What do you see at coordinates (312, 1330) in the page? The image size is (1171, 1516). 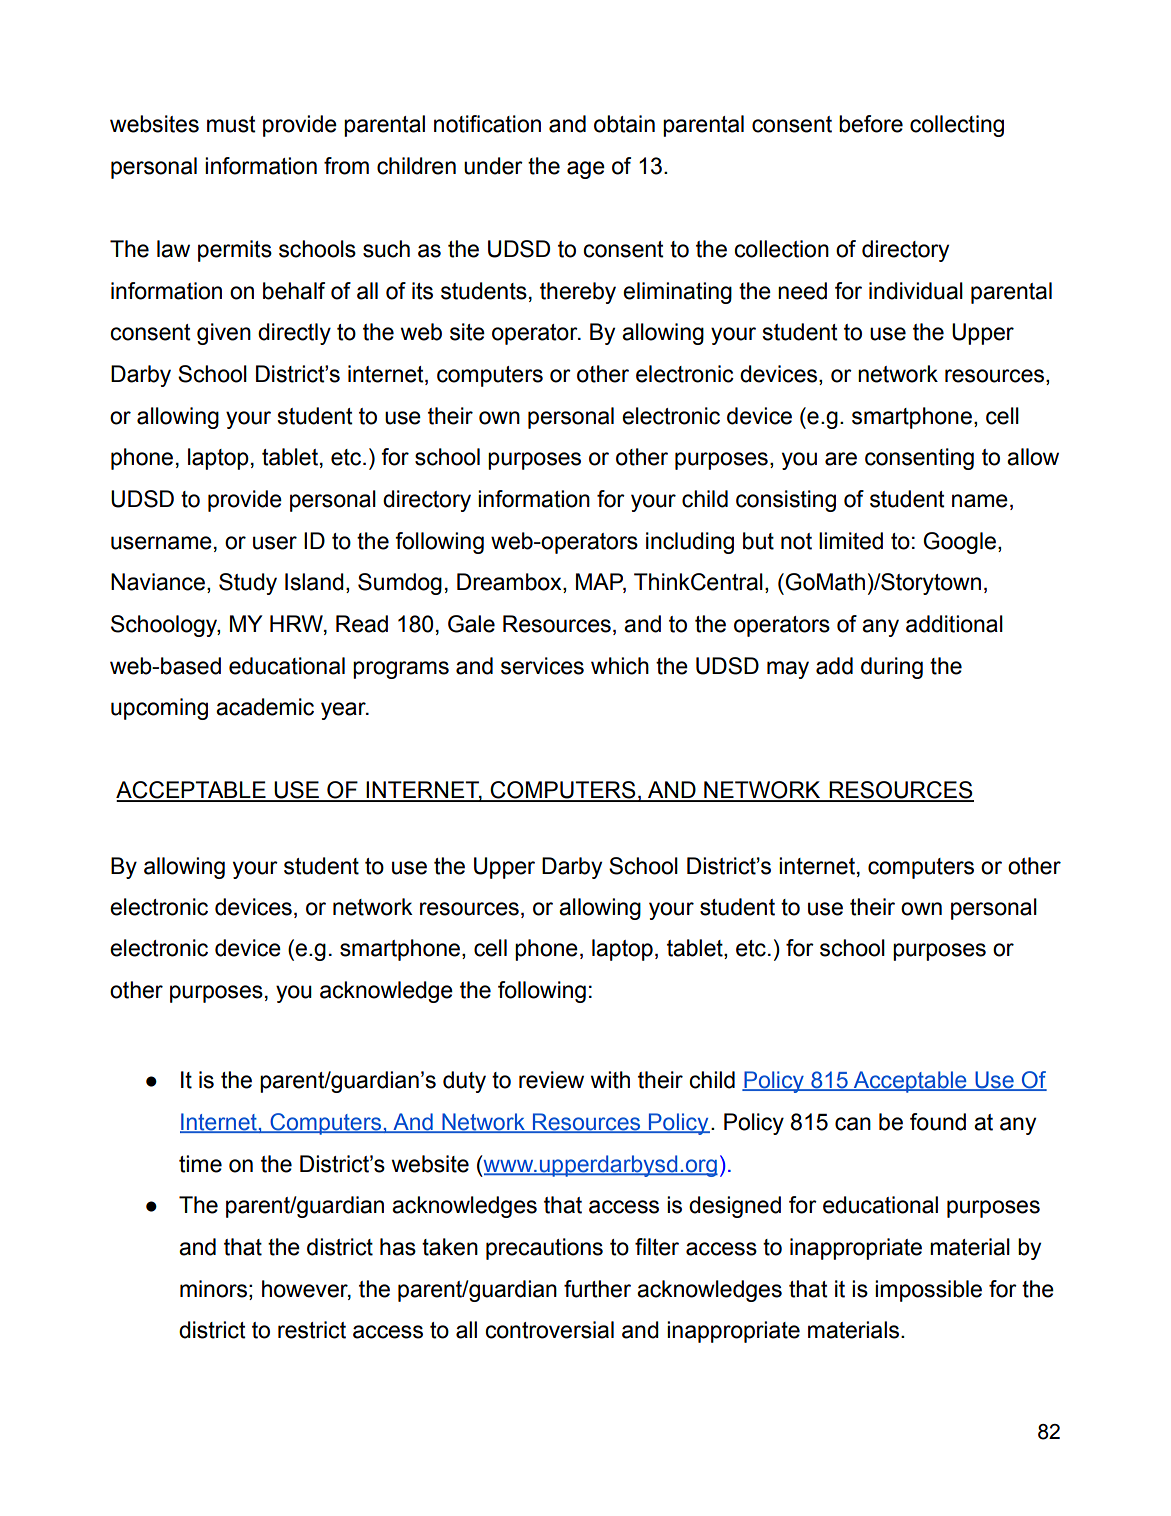 I see `restrict` at bounding box center [312, 1330].
